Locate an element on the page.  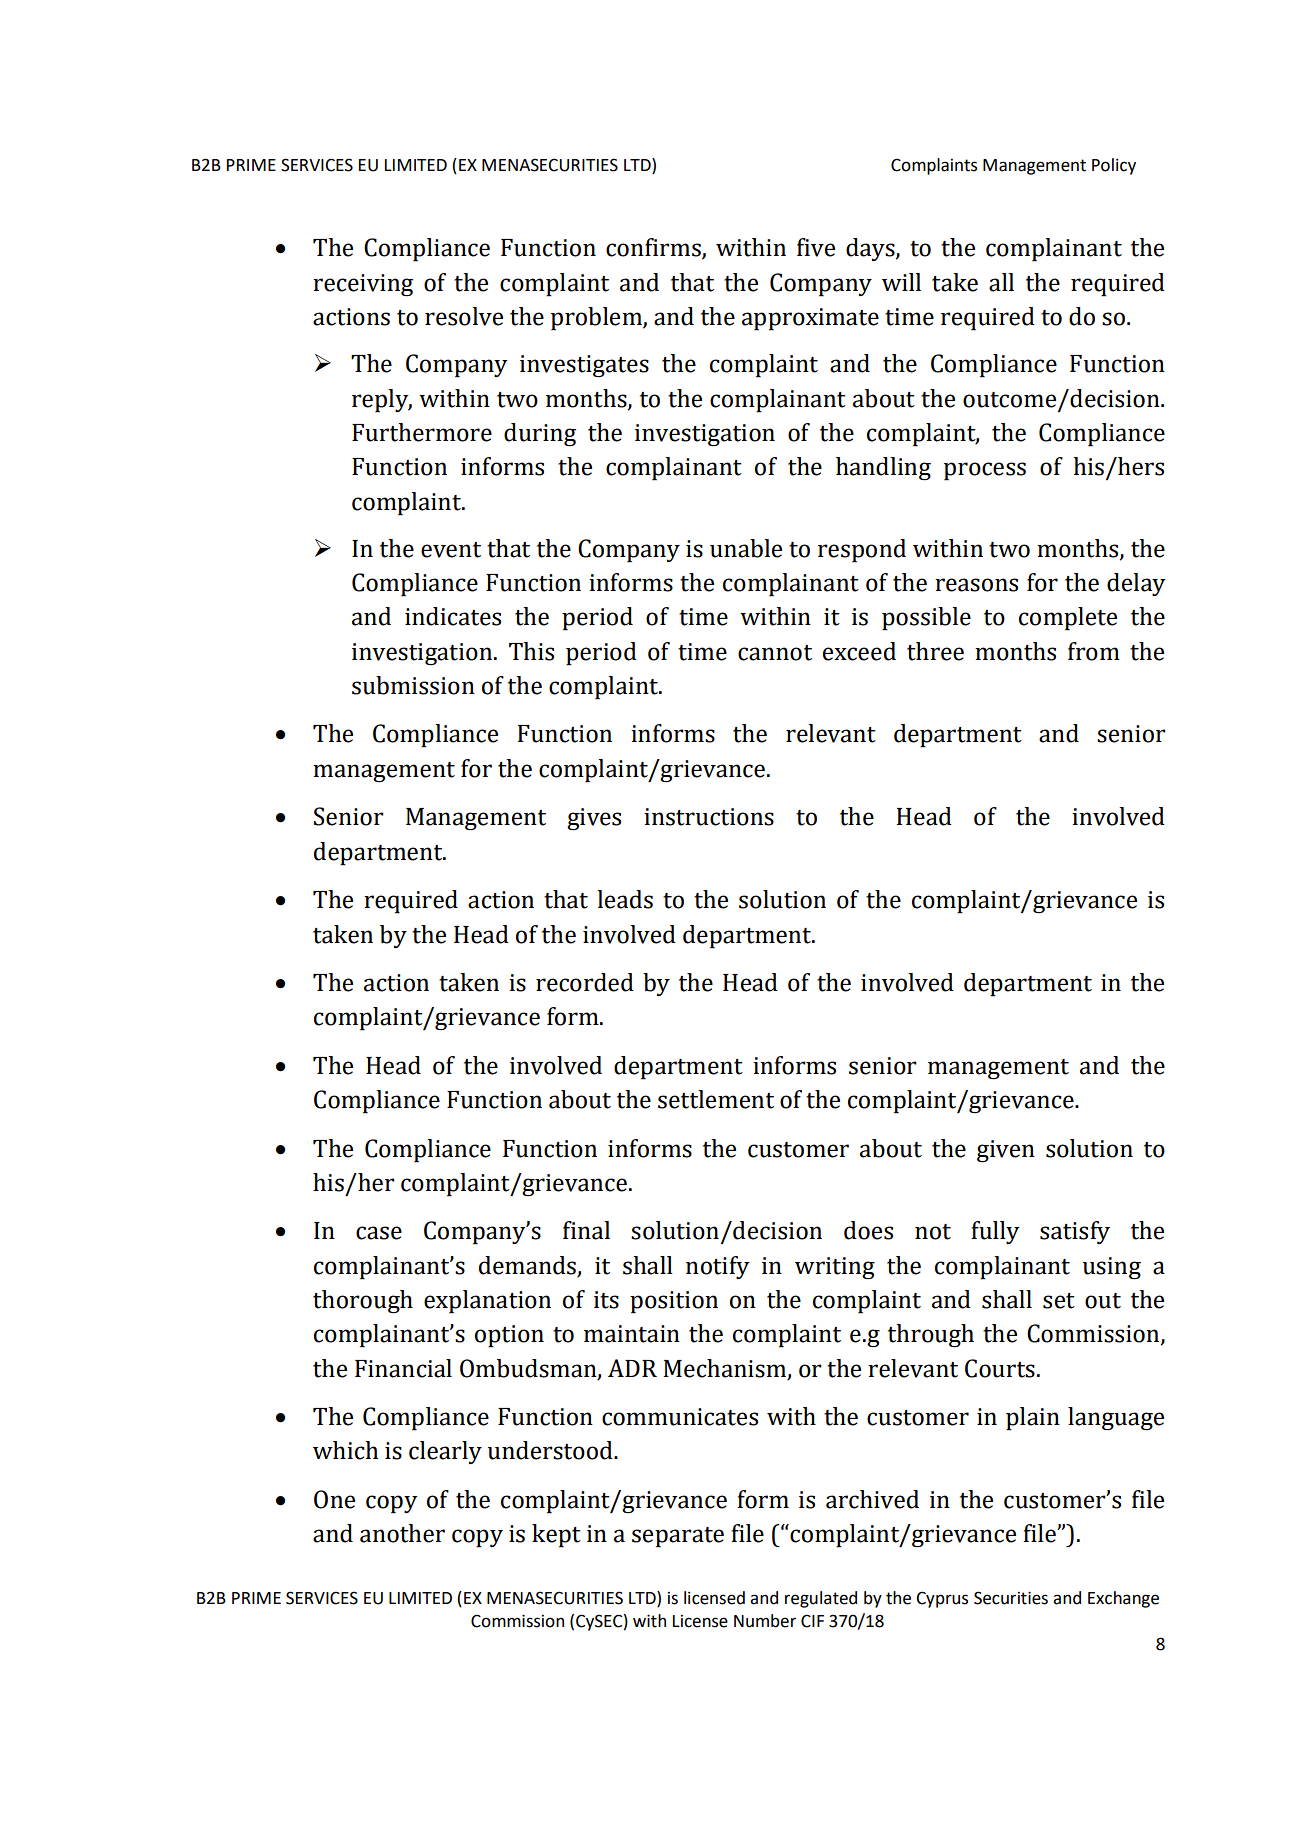
Number is located at coordinates (765, 1621).
